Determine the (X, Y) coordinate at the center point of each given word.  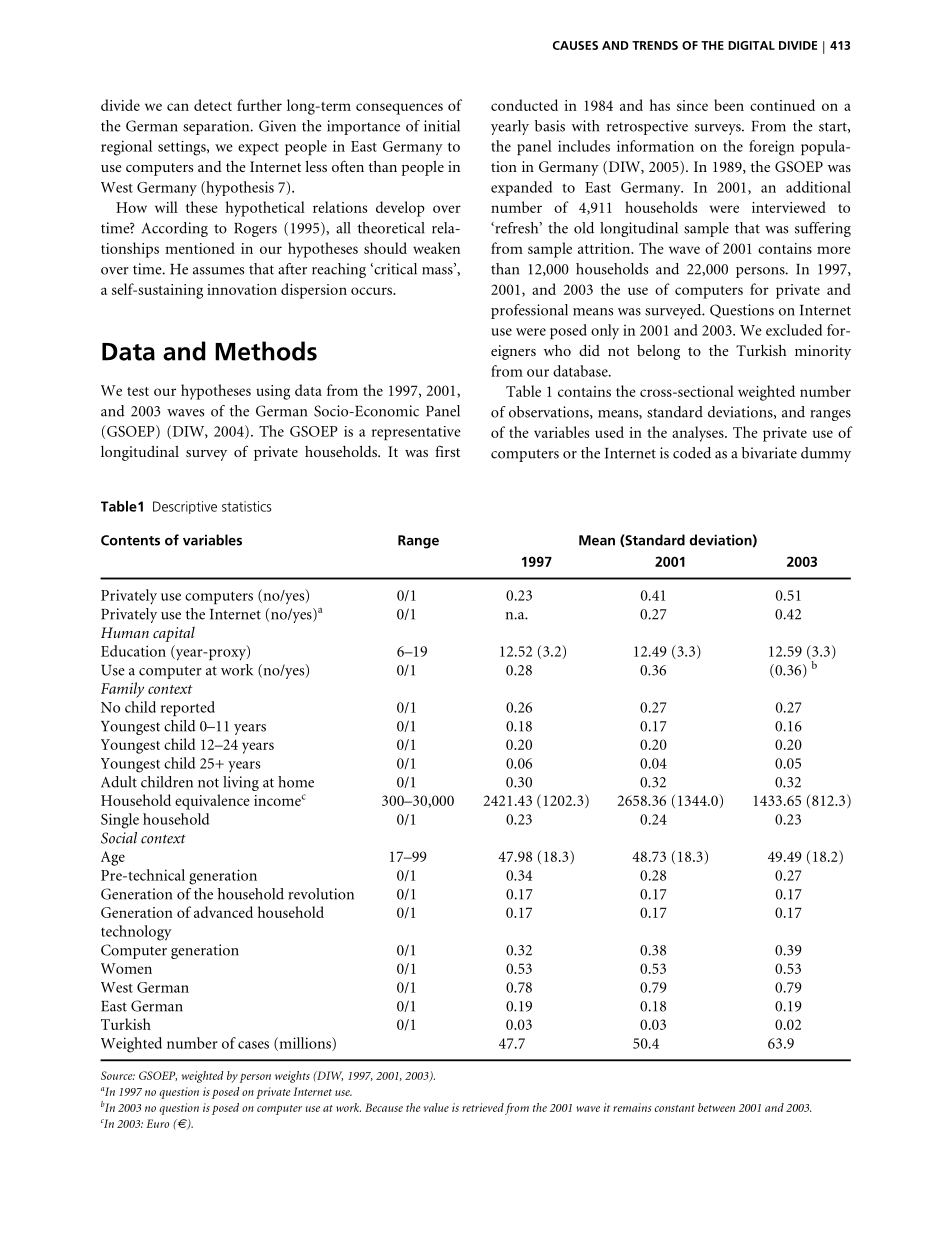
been (729, 105)
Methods (266, 351)
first (447, 451)
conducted (524, 105)
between (716, 1107)
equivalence (212, 802)
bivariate (769, 453)
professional (529, 311)
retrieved (483, 1107)
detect (213, 105)
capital (174, 634)
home (296, 782)
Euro (157, 1123)
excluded (794, 330)
